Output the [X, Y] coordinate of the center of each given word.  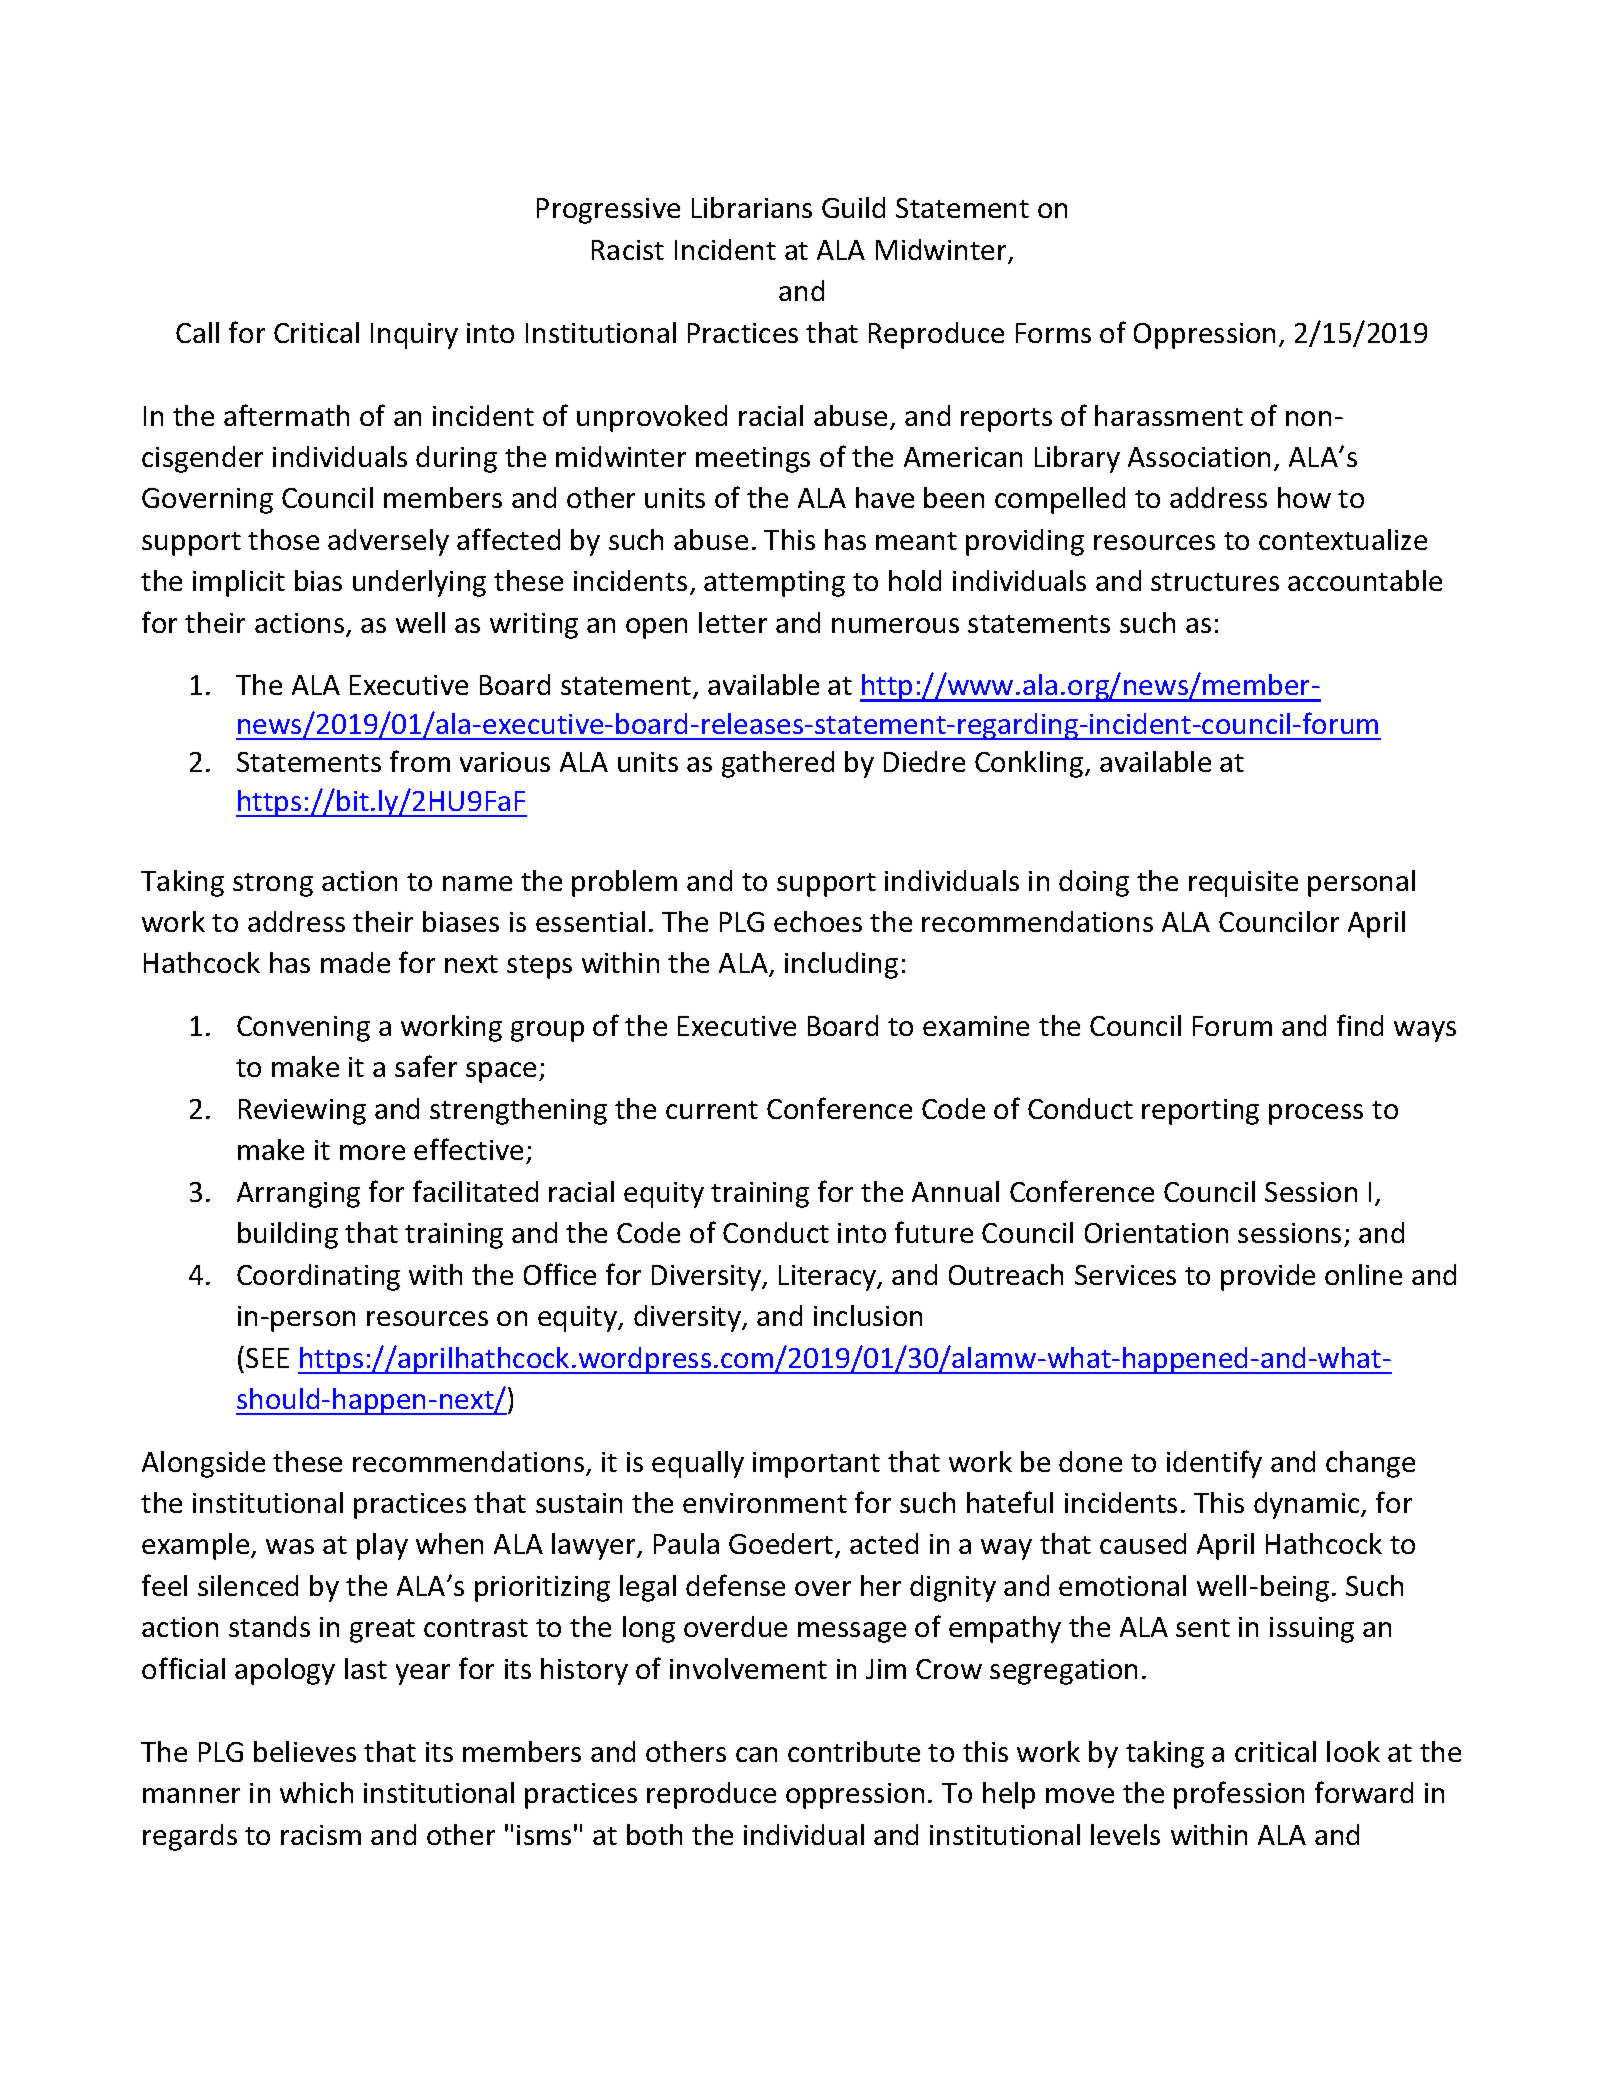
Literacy [829, 1278]
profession [1239, 1795]
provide [1268, 1277]
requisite [1243, 884]
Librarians [752, 207]
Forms [1053, 333]
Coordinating [318, 1277]
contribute [854, 1751]
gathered [778, 764]
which [316, 1792]
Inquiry [414, 336]
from [420, 761]
